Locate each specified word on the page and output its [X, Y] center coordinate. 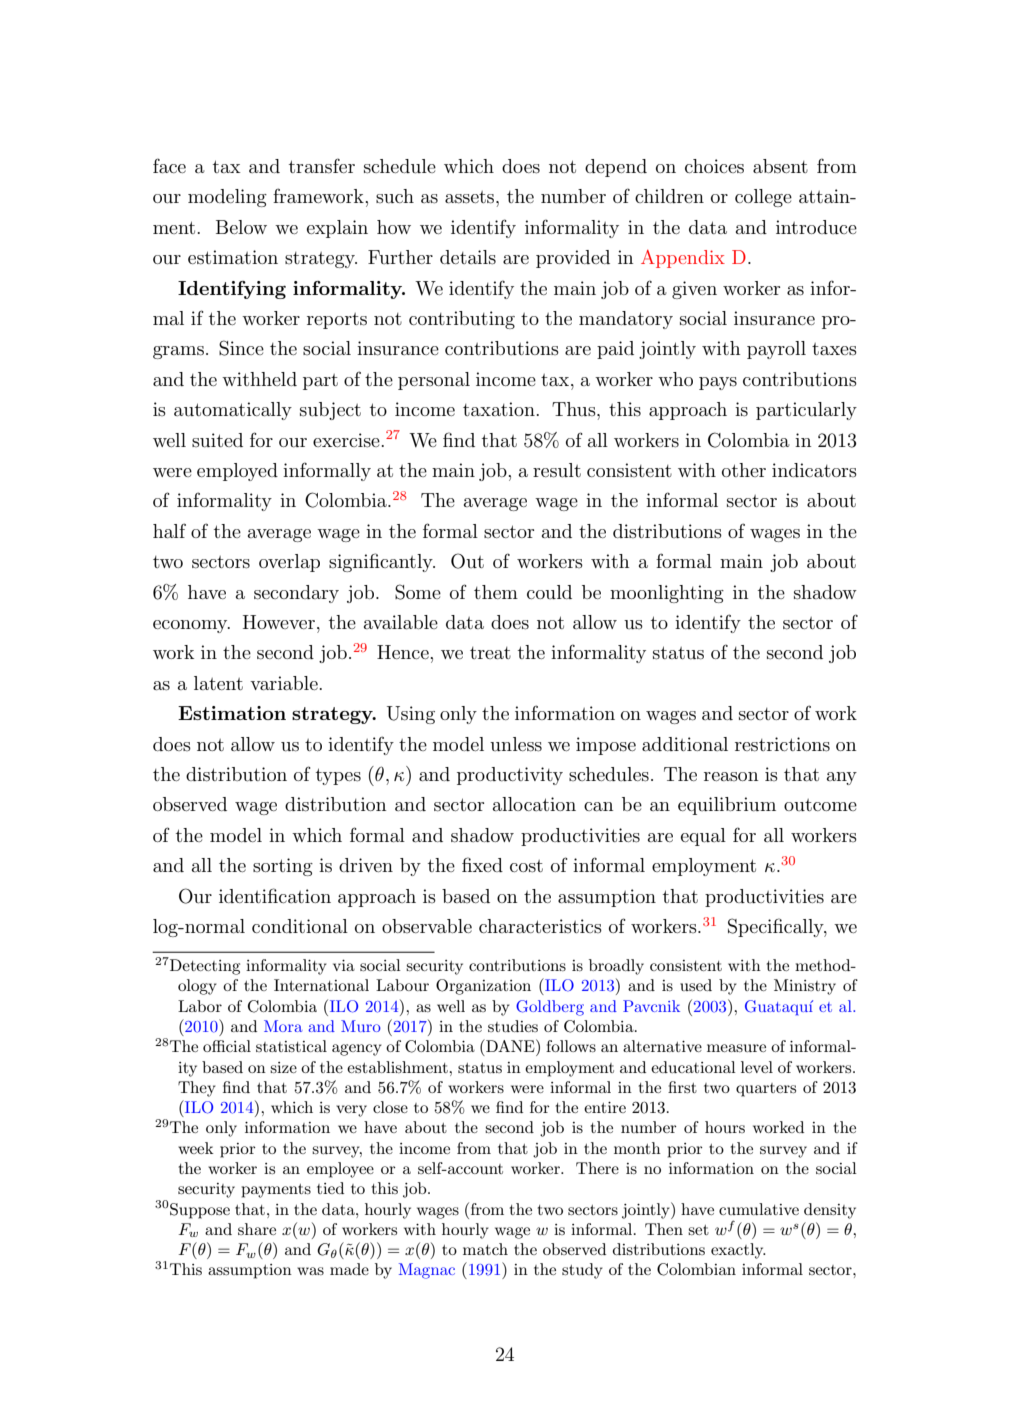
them [496, 592]
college [763, 198]
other [744, 470]
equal [703, 837]
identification [275, 895]
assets [471, 197]
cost [526, 866]
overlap [289, 563]
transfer [322, 166]
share [257, 1229]
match [485, 1249]
